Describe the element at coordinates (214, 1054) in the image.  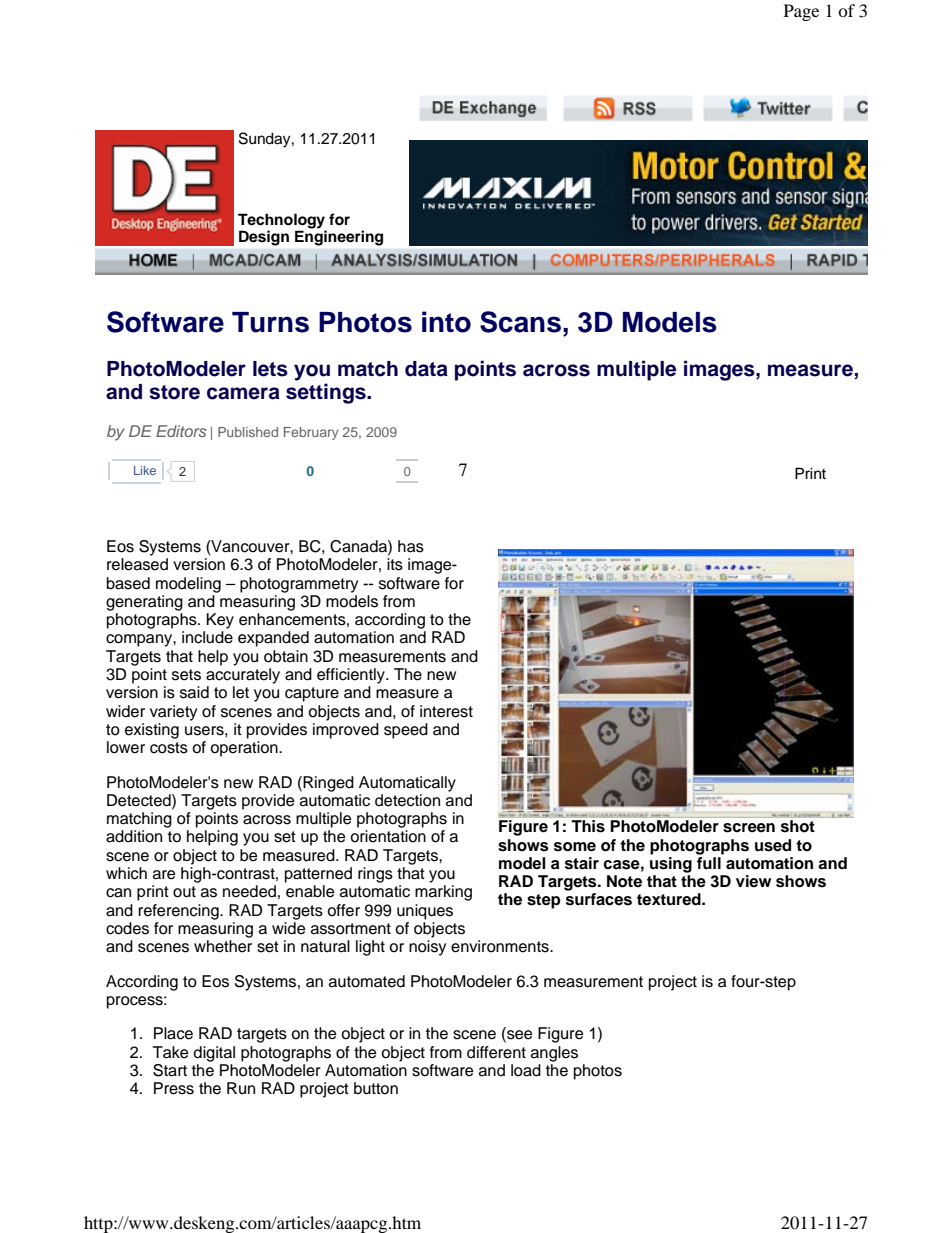
I see `digital` at that location.
